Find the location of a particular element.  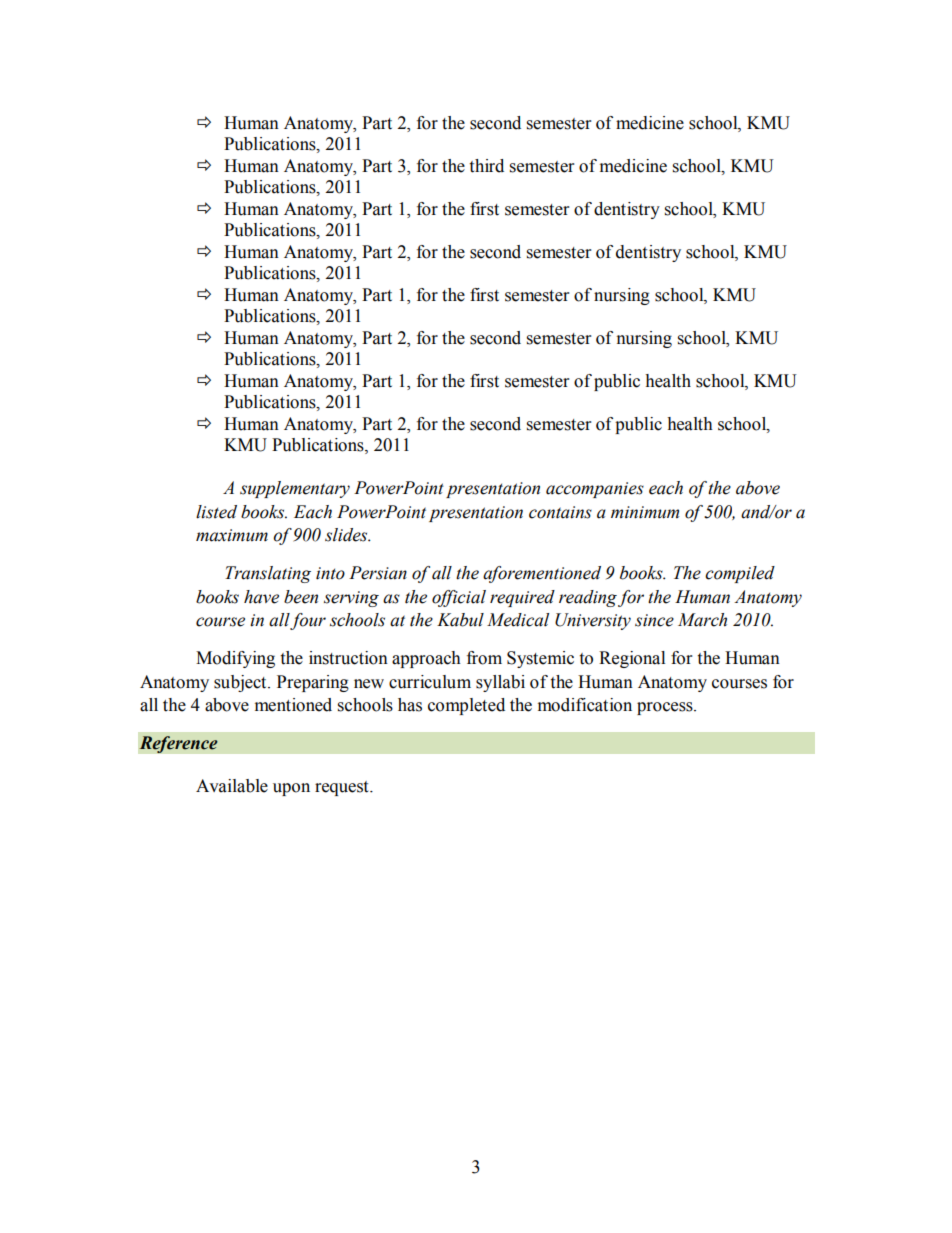

supplementary is located at coordinates (295, 489).
